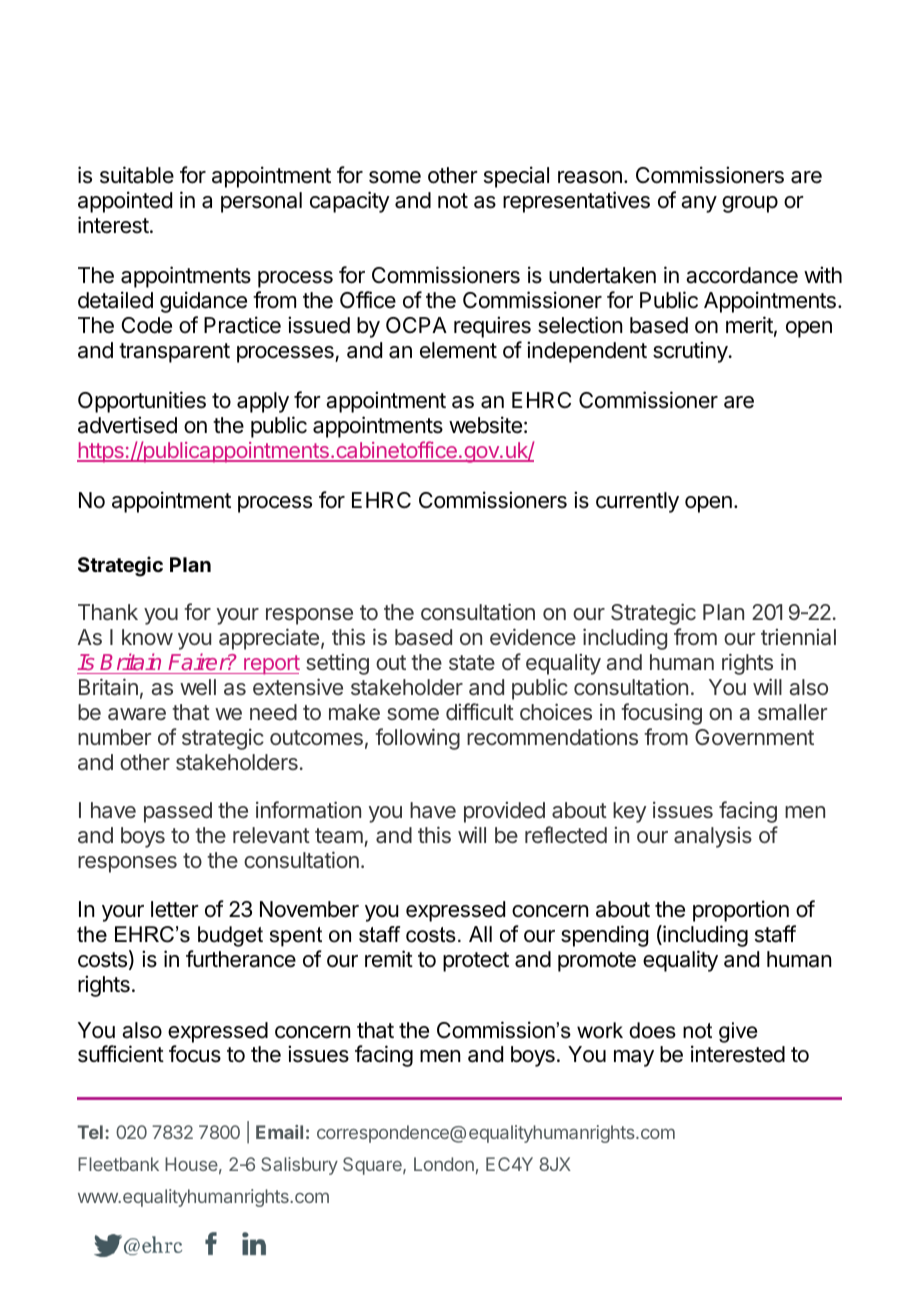 The height and width of the screenshot is (1308, 924). What do you see at coordinates (750, 204) in the screenshot?
I see `group` at bounding box center [750, 204].
